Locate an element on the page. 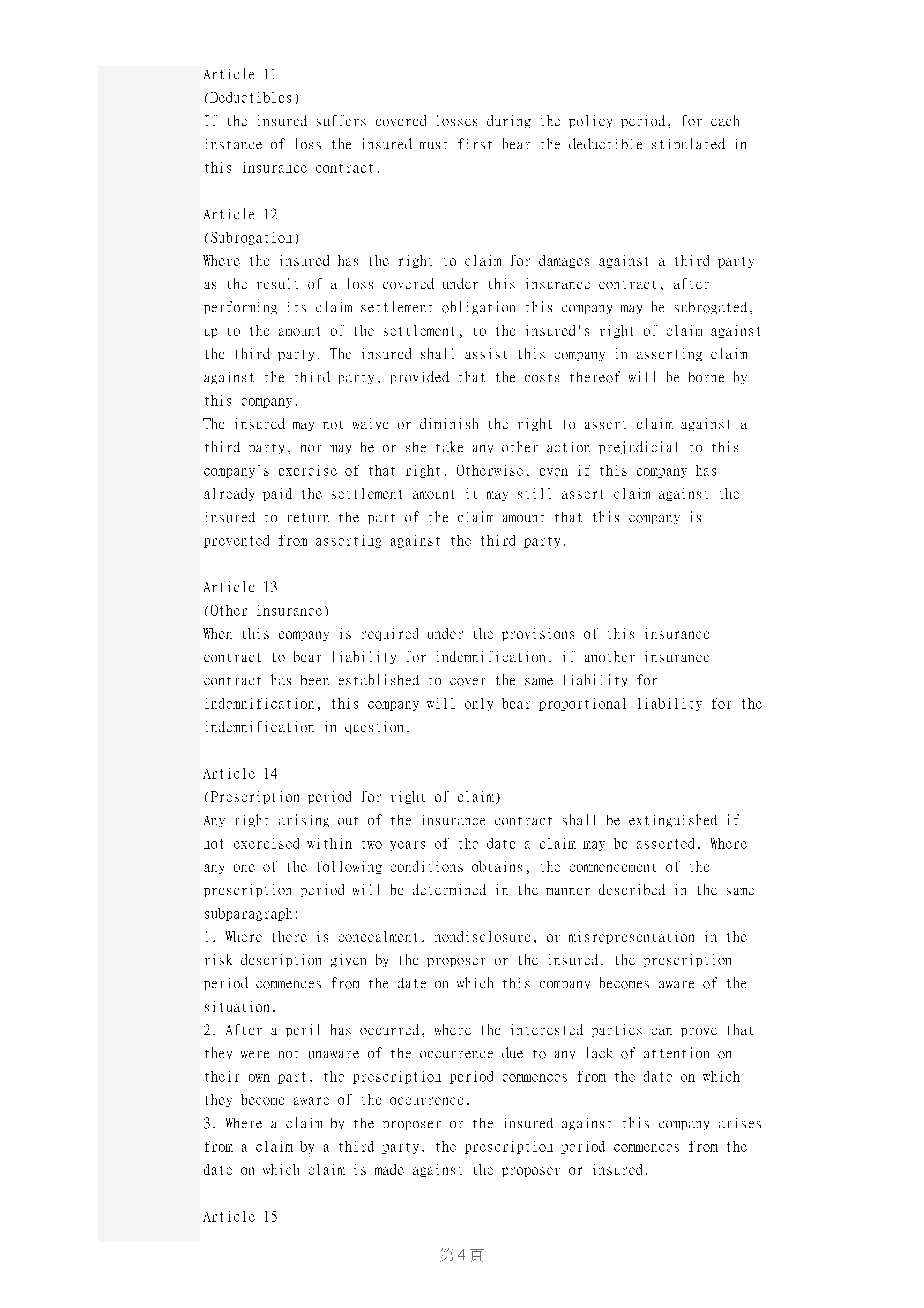  arising is located at coordinates (304, 820).
